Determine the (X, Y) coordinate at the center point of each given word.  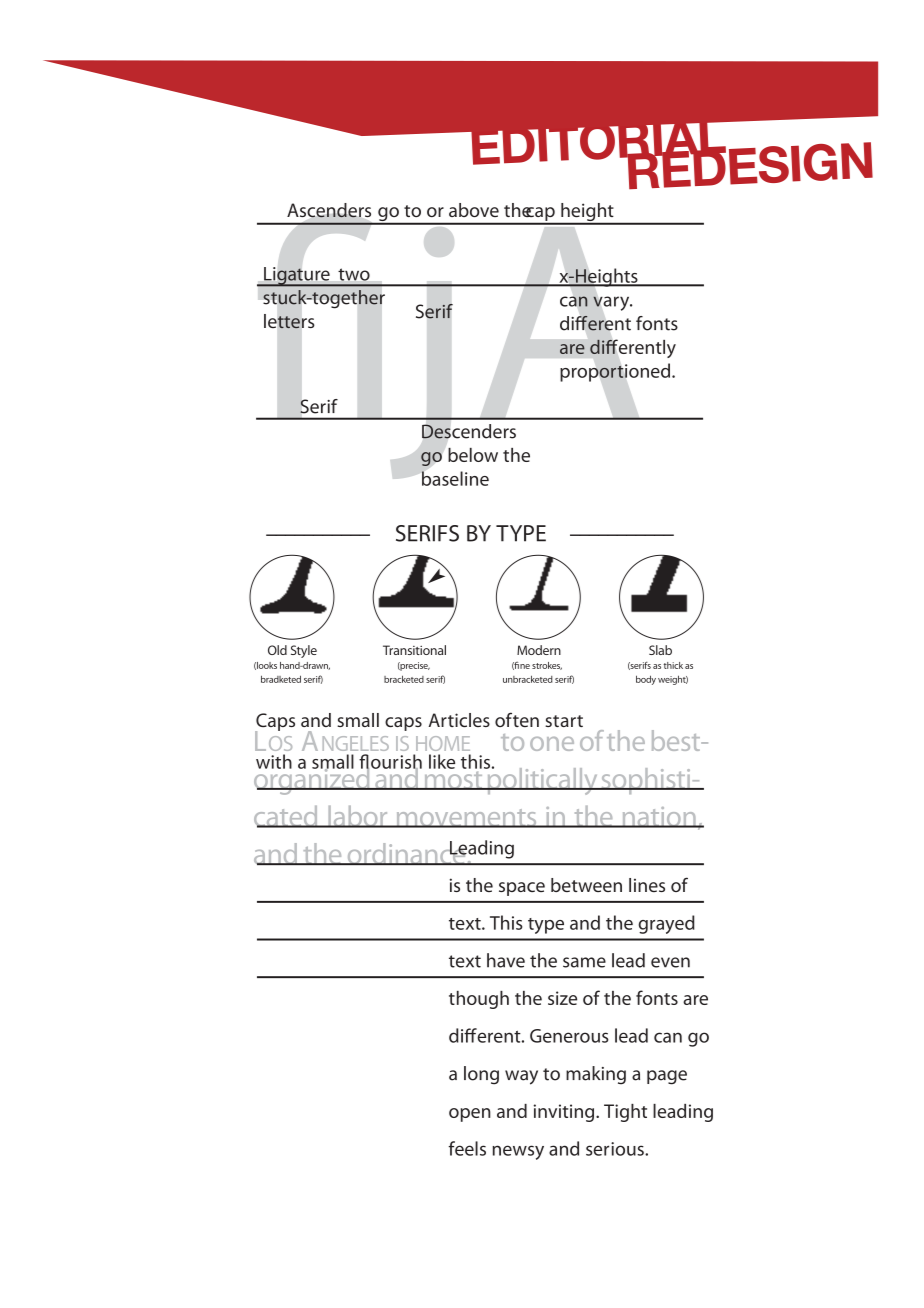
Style (304, 651)
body (646, 680)
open (470, 1115)
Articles (459, 720)
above (474, 210)
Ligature (297, 277)
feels (467, 1148)
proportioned (615, 372)
